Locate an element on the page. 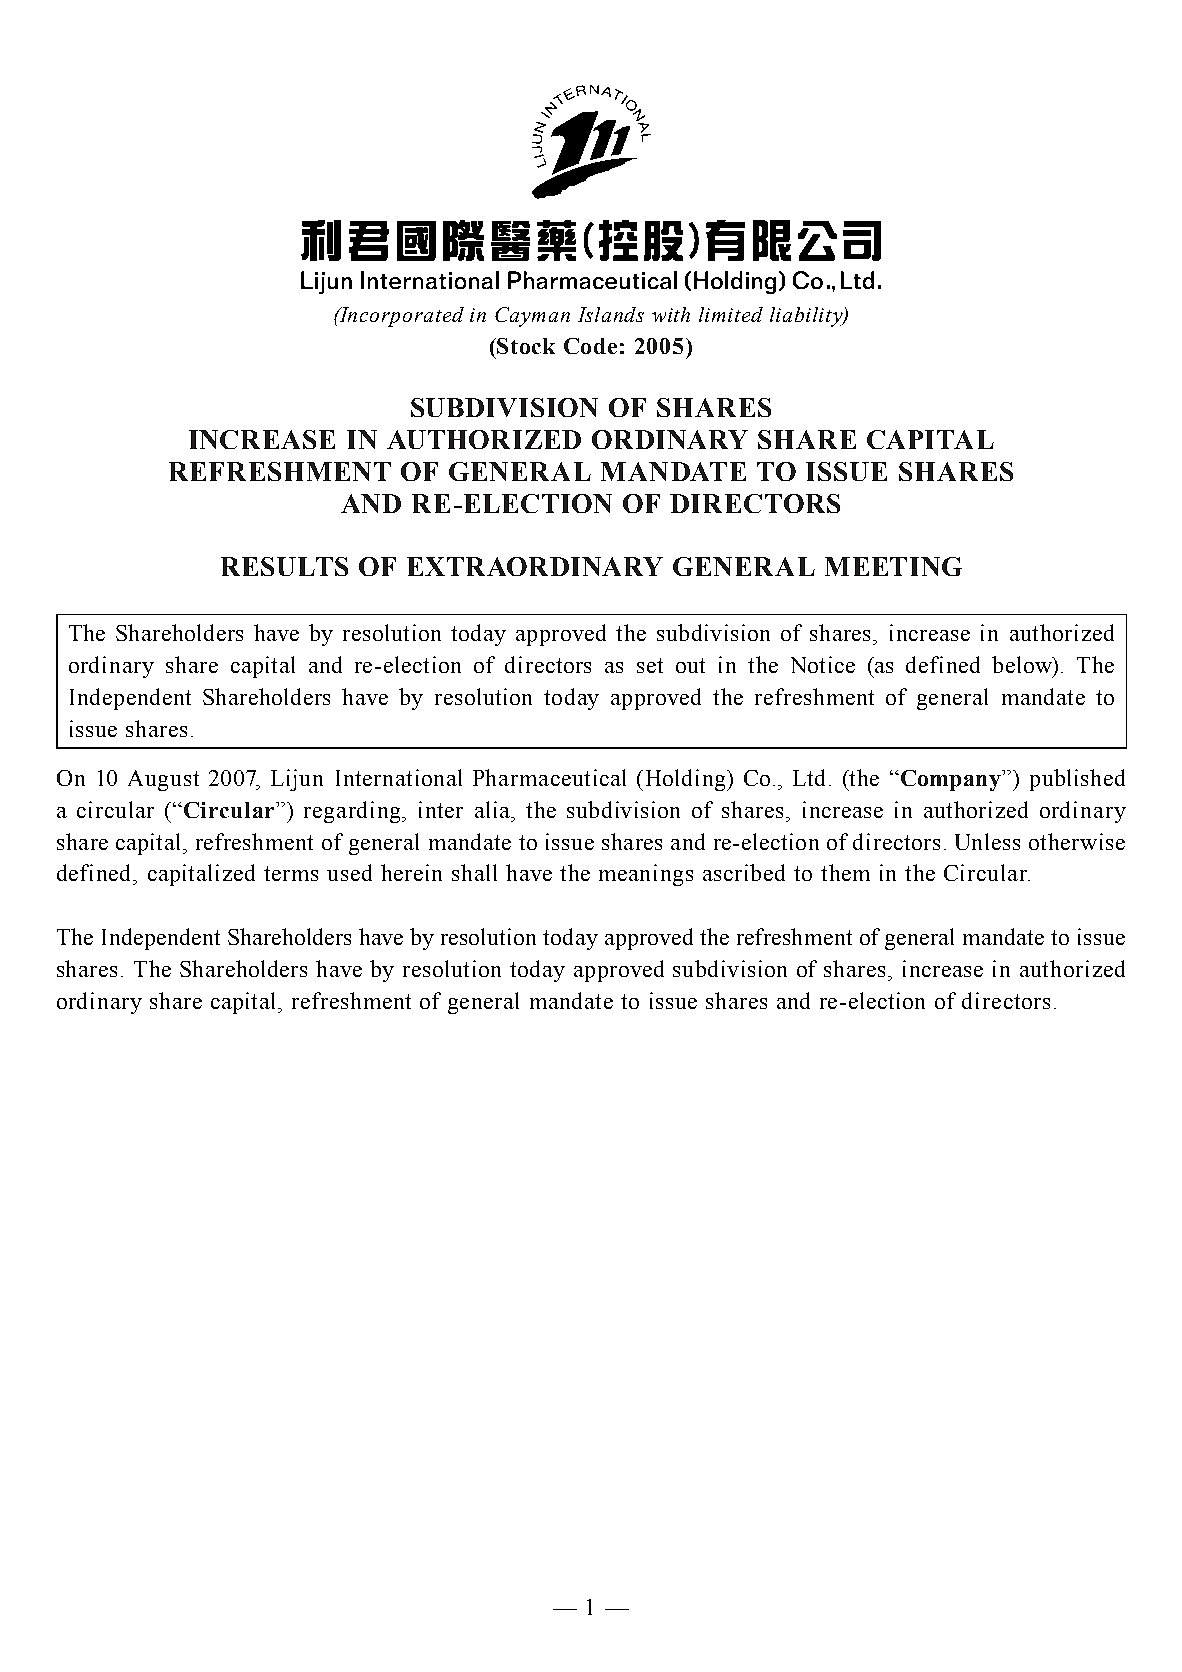 This document has height=1672, width=1182. MEETING is located at coordinates (893, 566).
